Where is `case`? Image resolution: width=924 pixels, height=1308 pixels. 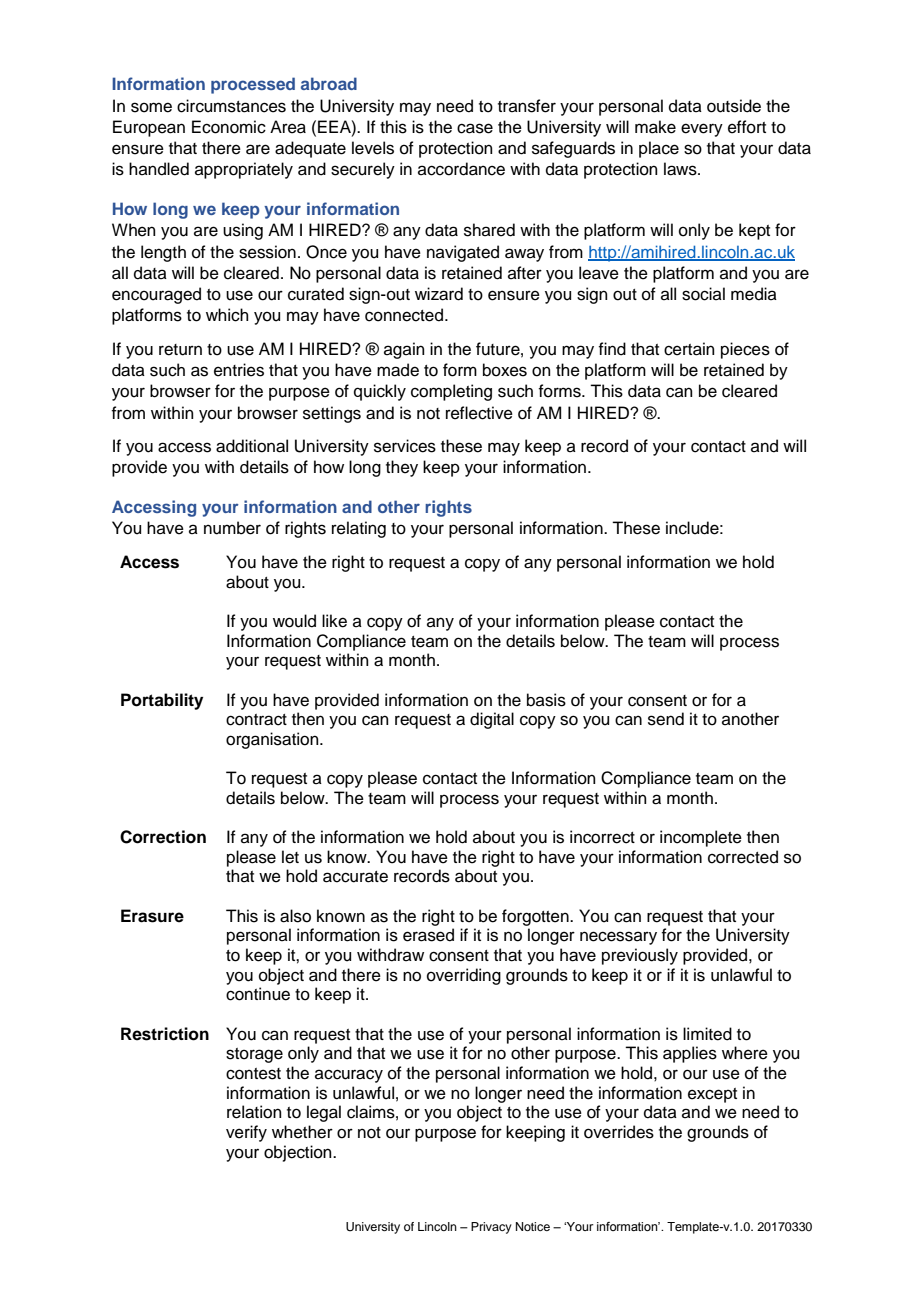
case is located at coordinates (475, 128).
